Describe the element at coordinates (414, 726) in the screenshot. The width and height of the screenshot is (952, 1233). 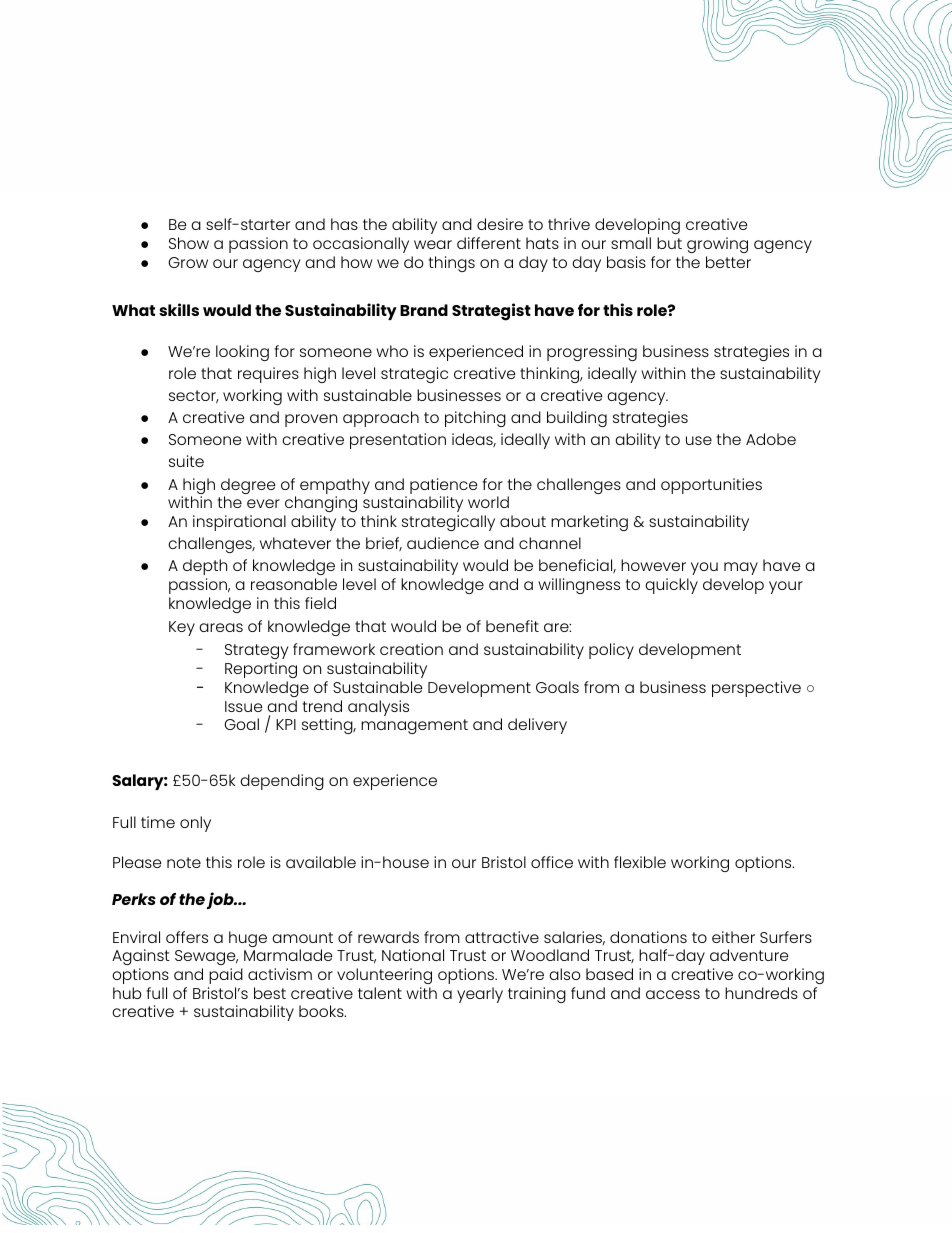
I see `management` at that location.
